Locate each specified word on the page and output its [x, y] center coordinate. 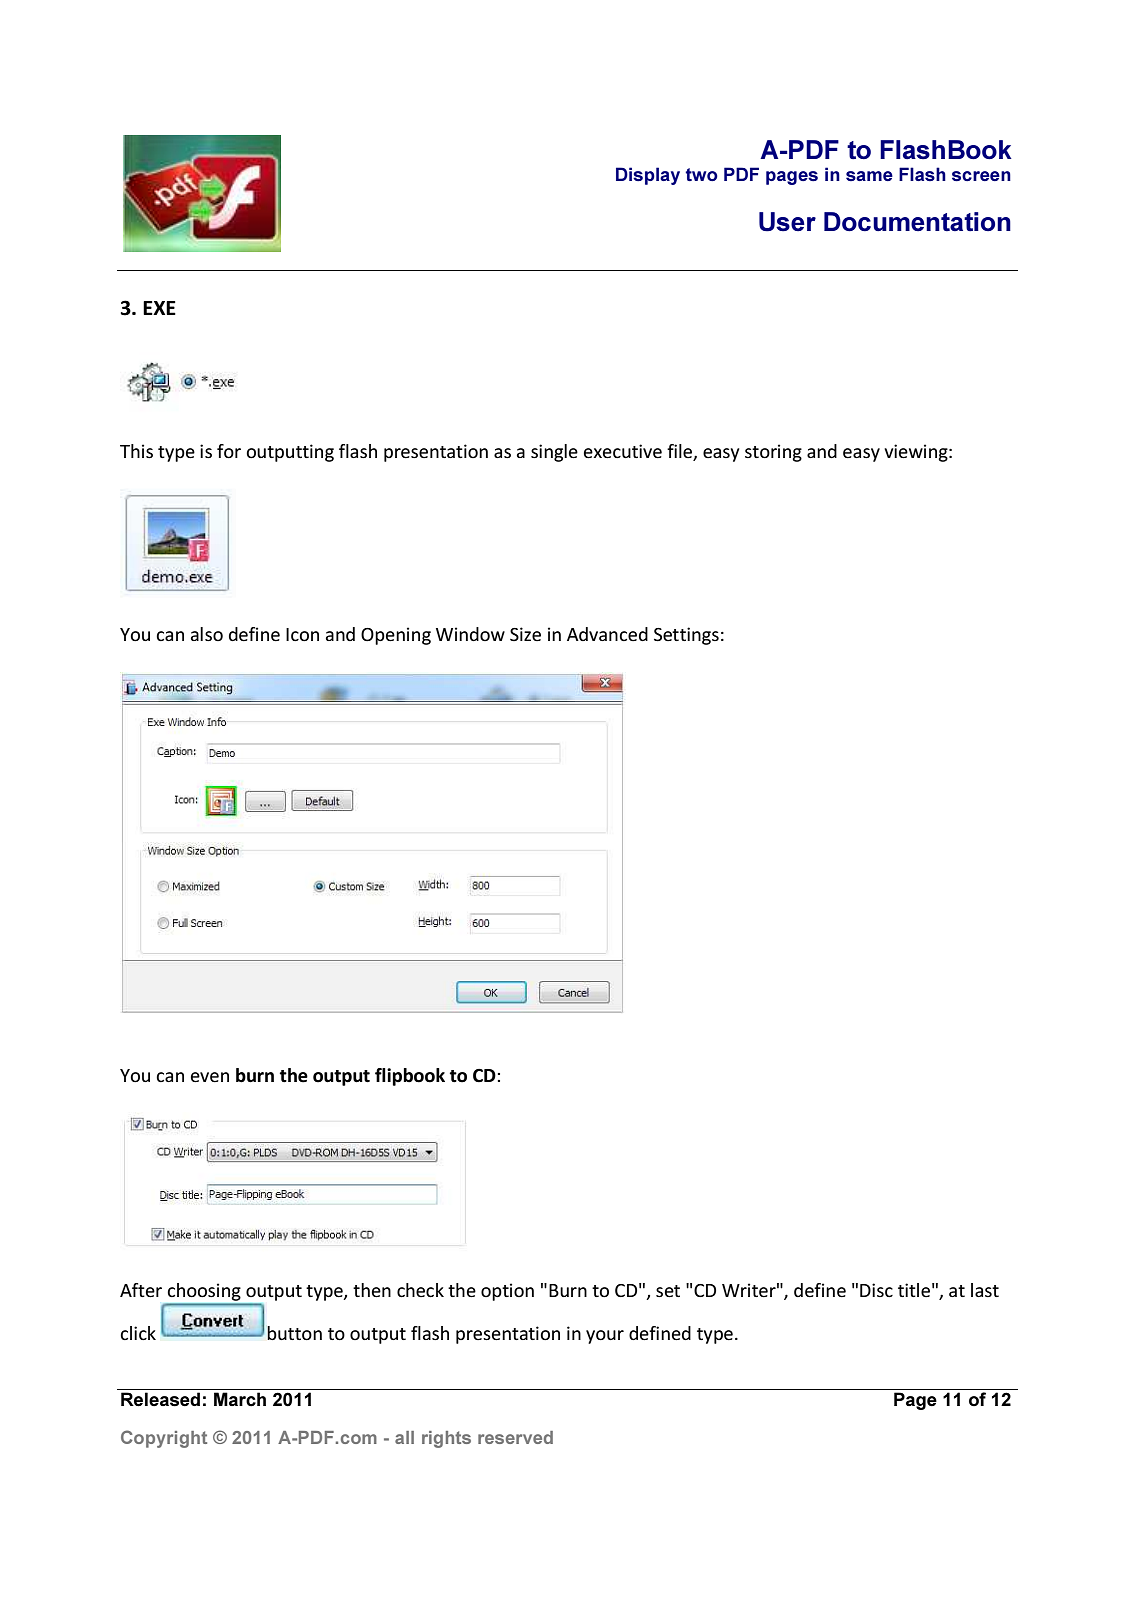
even [210, 1077]
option [507, 1292]
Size [525, 634]
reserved [515, 1437]
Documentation [917, 222]
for [229, 451]
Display [648, 176]
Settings [686, 636]
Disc [876, 1290]
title [914, 1290]
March [240, 1399]
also [207, 634]
